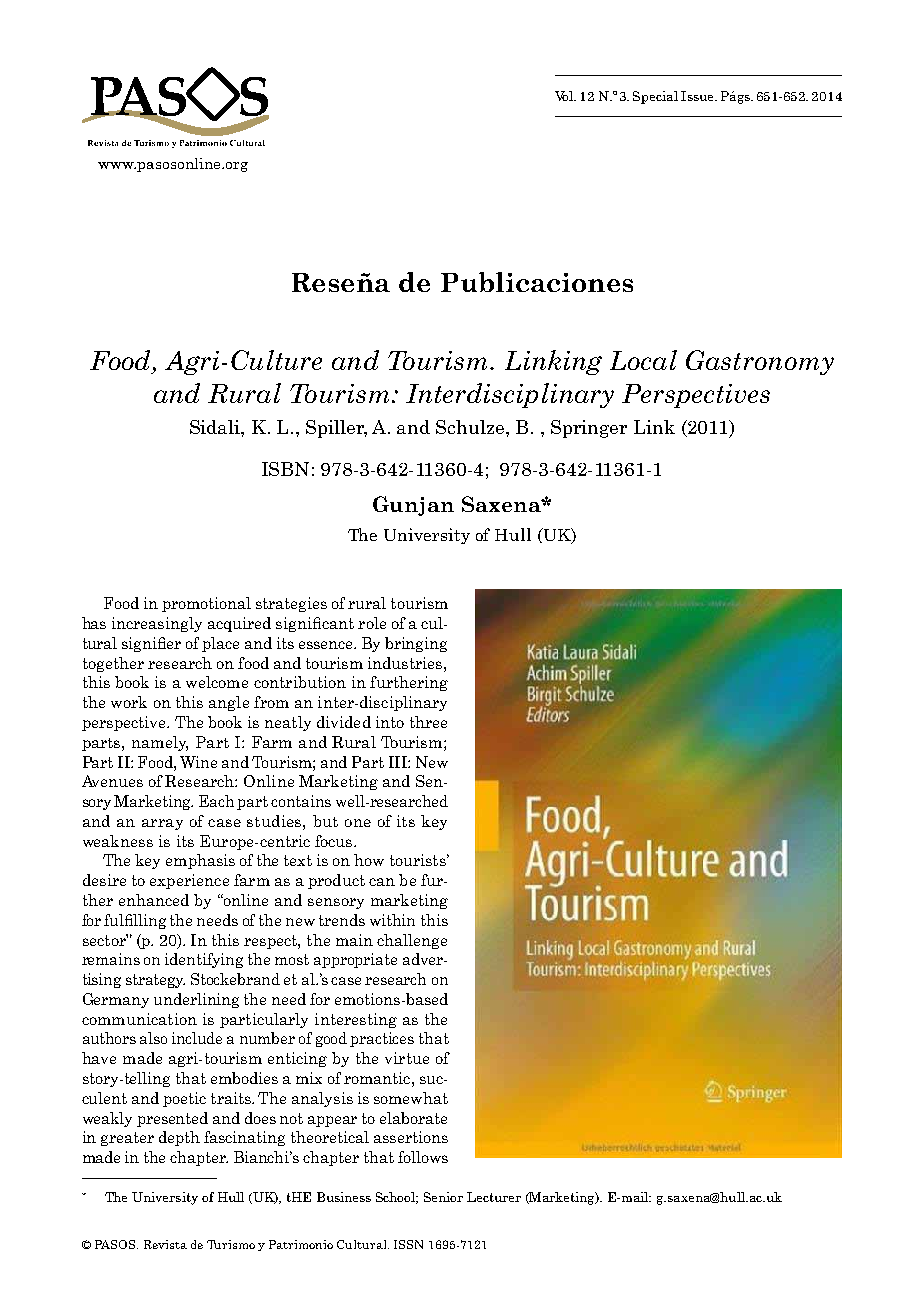  What do you see at coordinates (565, 96) in the screenshot?
I see `Vol` at bounding box center [565, 96].
